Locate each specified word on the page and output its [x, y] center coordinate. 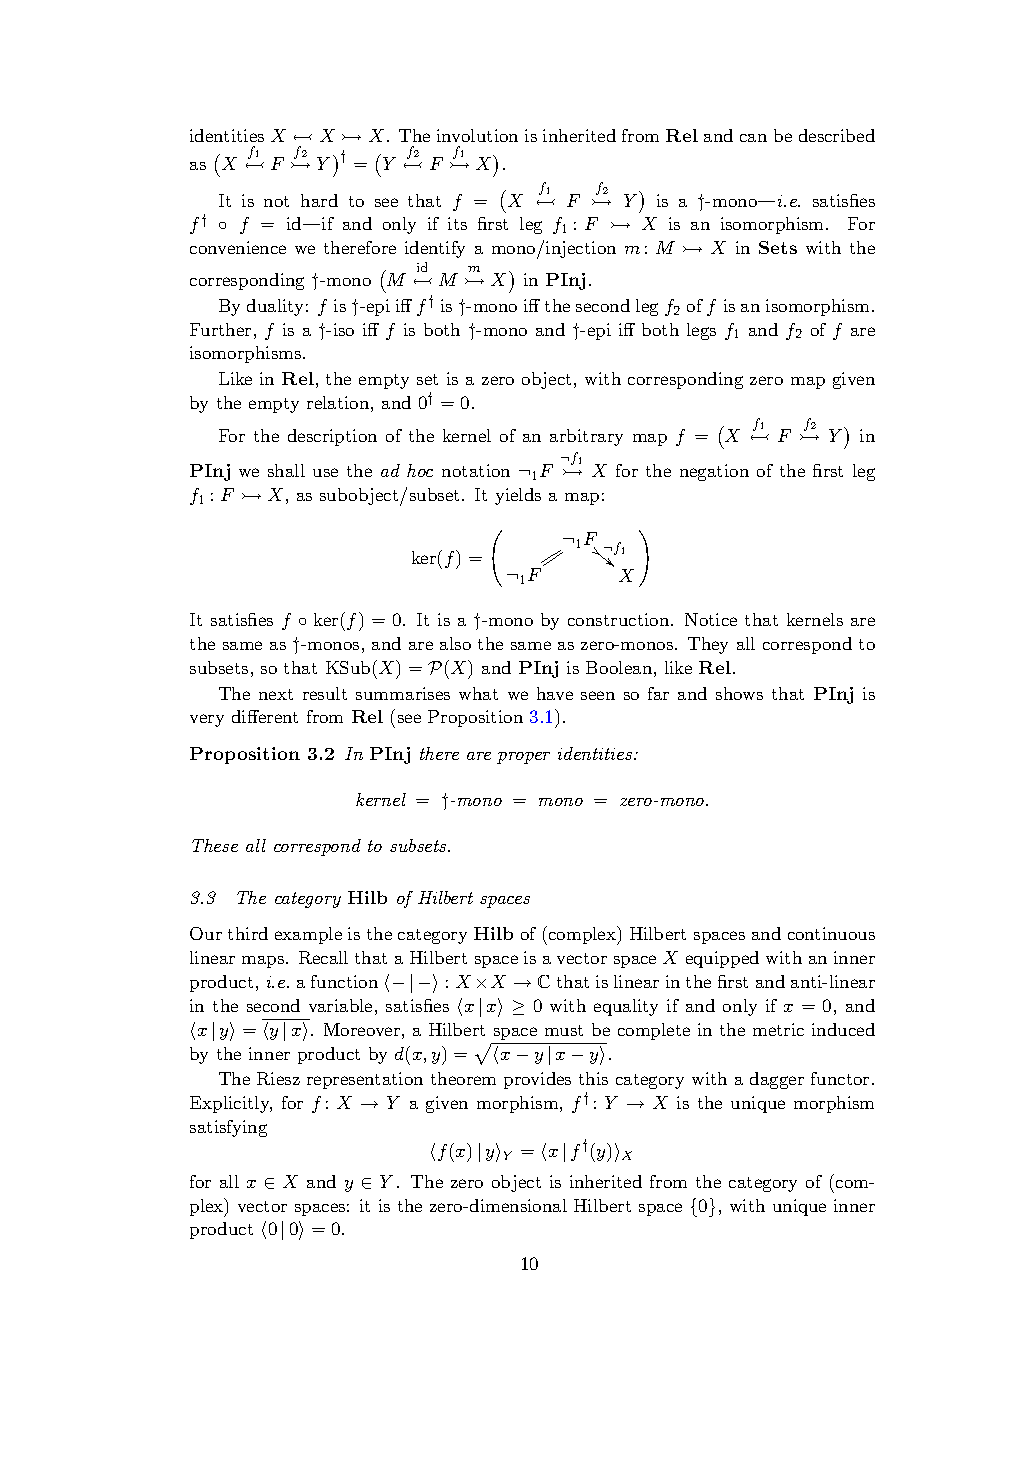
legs [701, 331]
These [215, 845]
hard [319, 200]
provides [537, 1080]
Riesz [278, 1078]
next [276, 694]
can [753, 138]
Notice [711, 619]
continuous [831, 933]
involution [477, 135]
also [455, 643]
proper [523, 758]
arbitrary [586, 437]
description [332, 437]
